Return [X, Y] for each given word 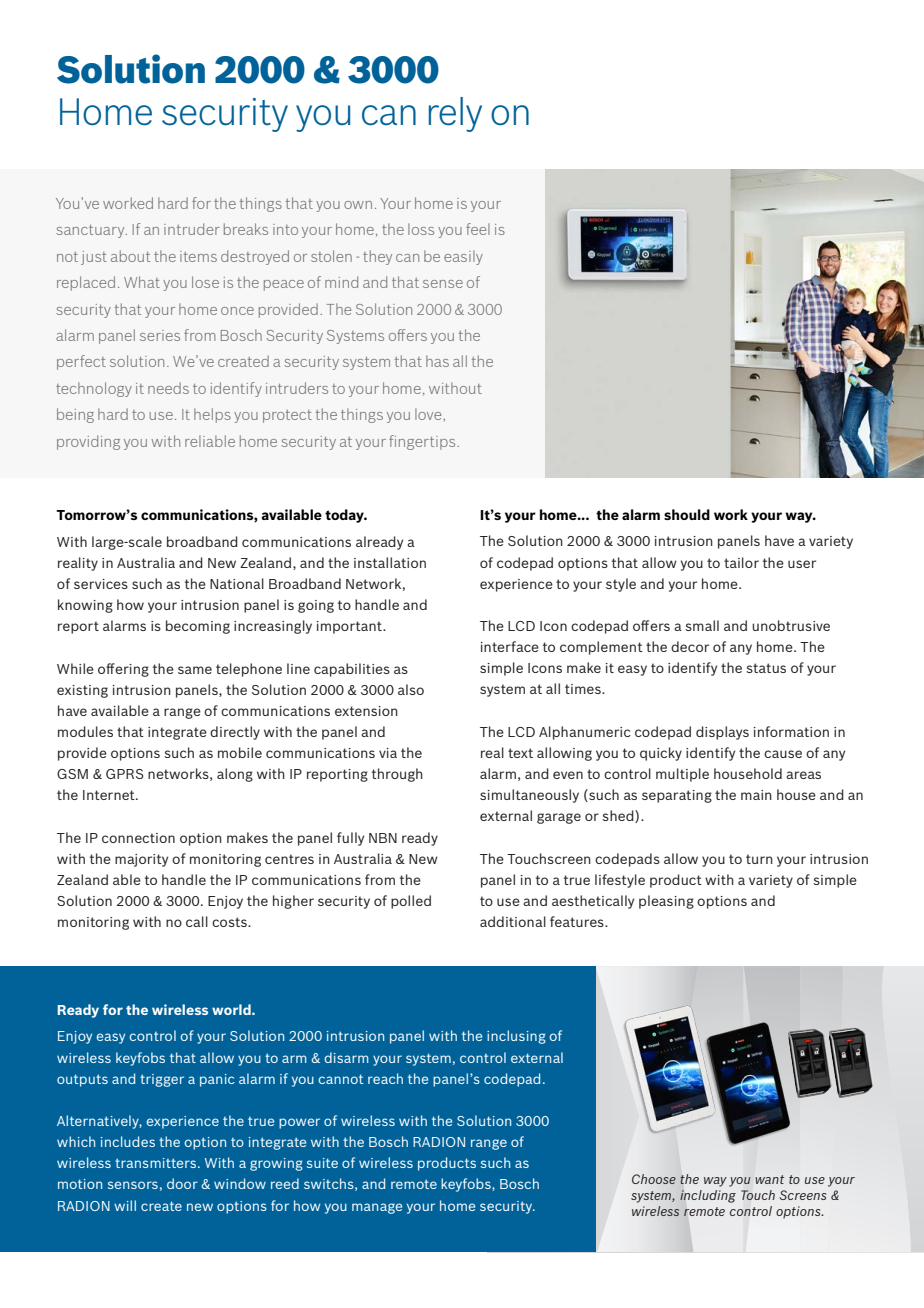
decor [690, 646]
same [195, 670]
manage [377, 1208]
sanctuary [91, 231]
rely [455, 114]
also [411, 689]
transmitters [157, 1163]
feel [478, 229]
